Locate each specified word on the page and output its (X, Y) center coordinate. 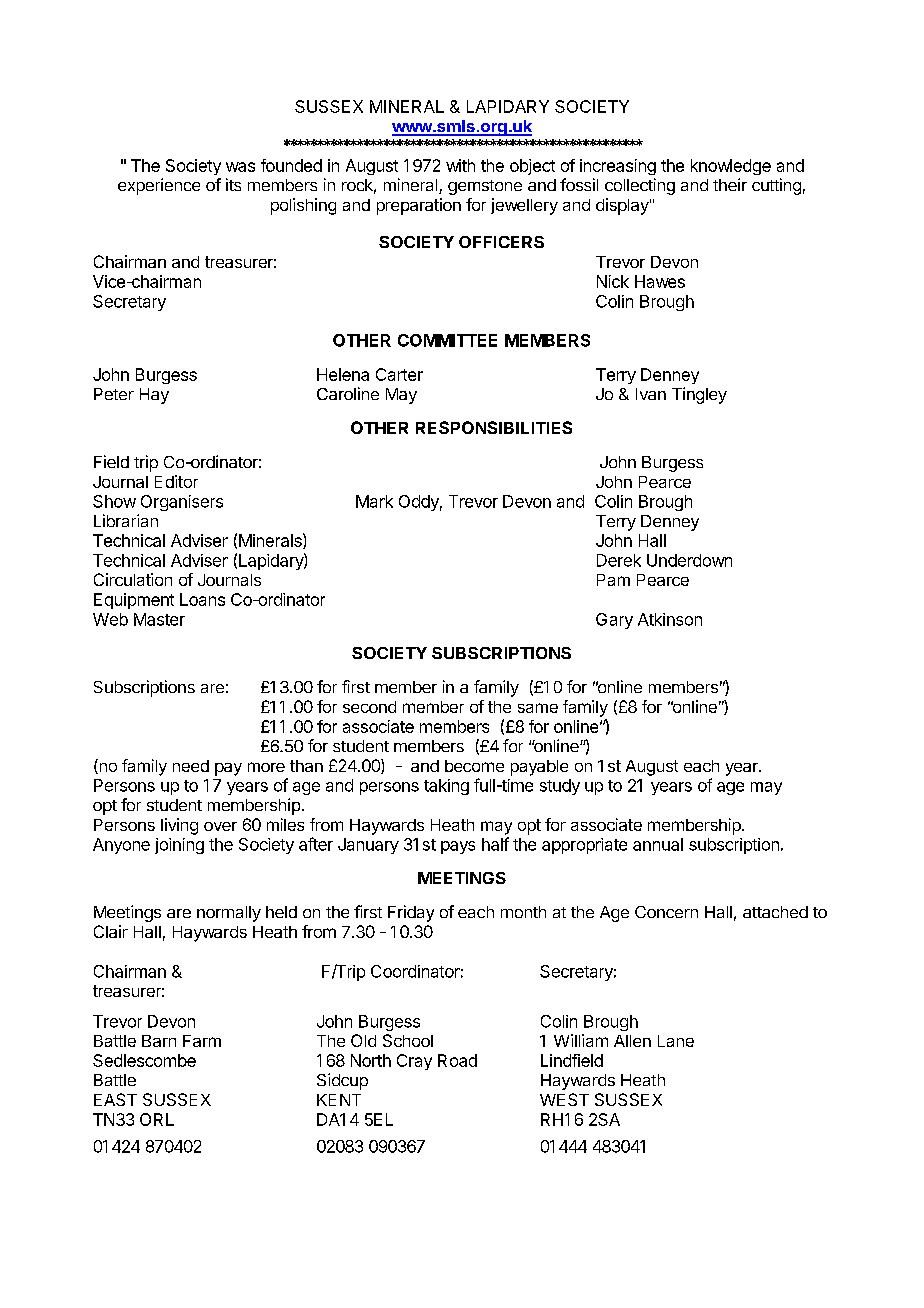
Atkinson (670, 619)
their (730, 184)
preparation (419, 206)
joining (179, 846)
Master (159, 619)
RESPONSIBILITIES (494, 427)
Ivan (651, 394)
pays (458, 847)
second (369, 707)
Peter (114, 394)
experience (159, 186)
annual (658, 844)
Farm (202, 1041)
